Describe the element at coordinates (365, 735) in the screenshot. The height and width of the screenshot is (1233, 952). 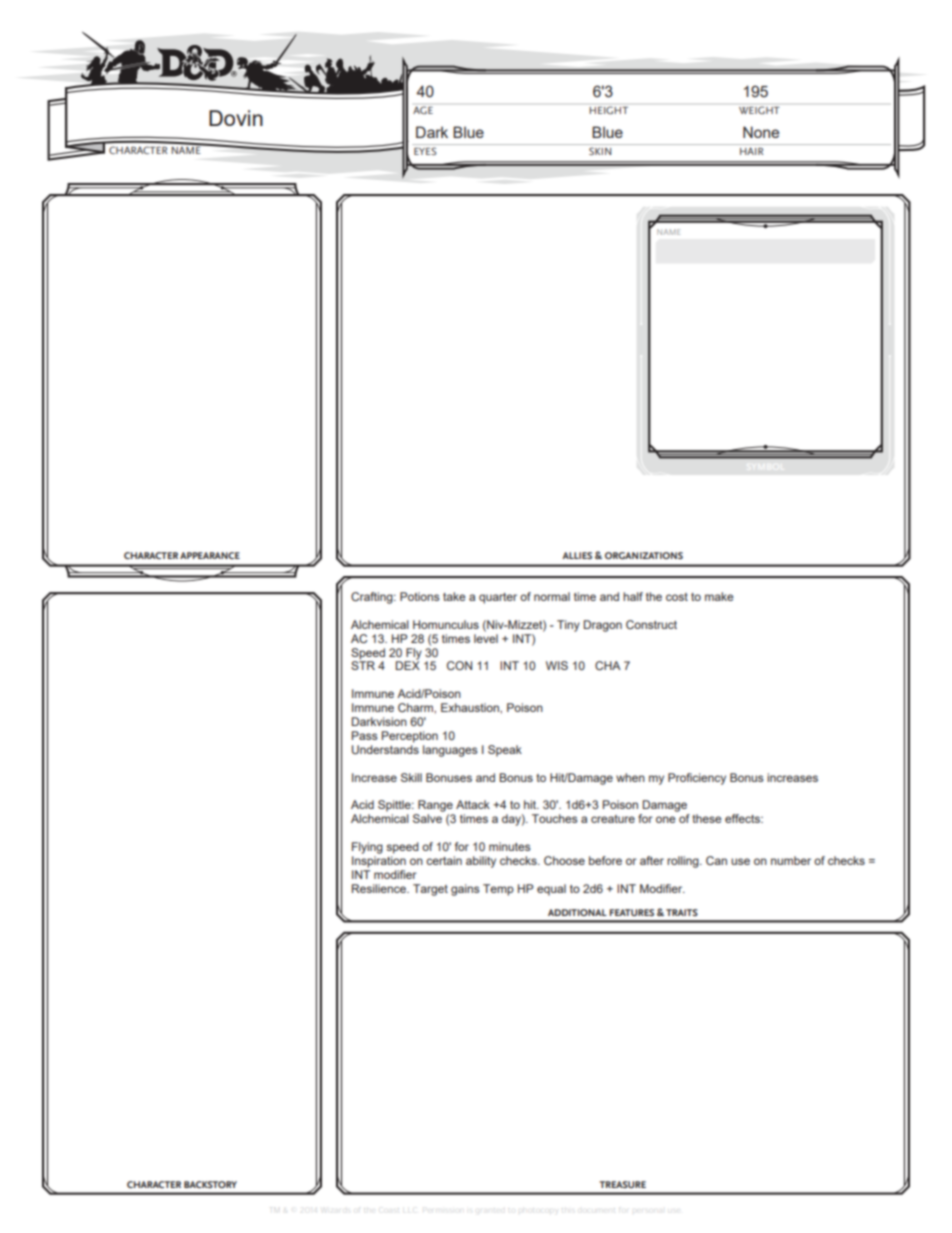
I see `Pass` at that location.
